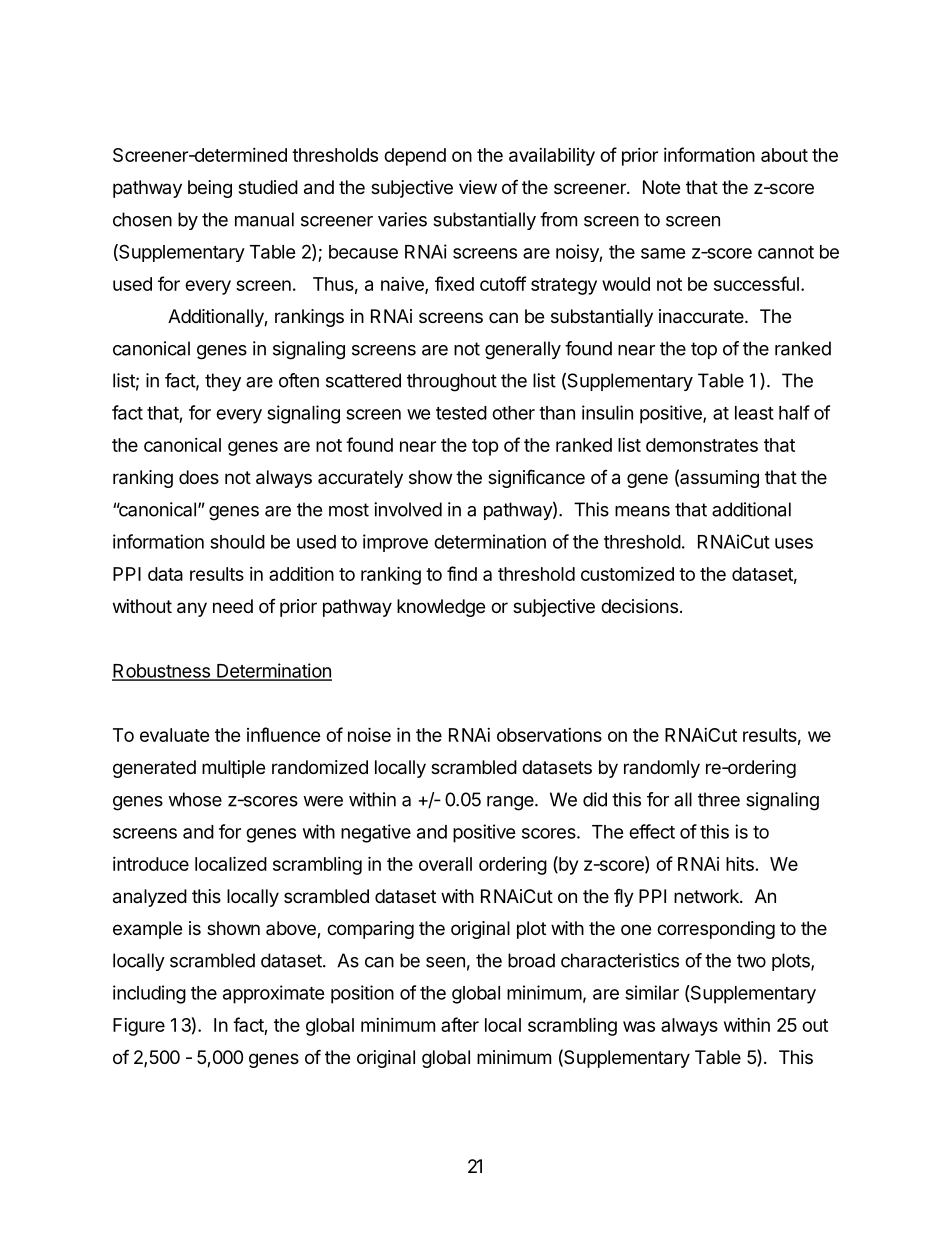 The width and height of the document is (952, 1233). What do you see at coordinates (652, 992) in the document?
I see `similar` at bounding box center [652, 992].
